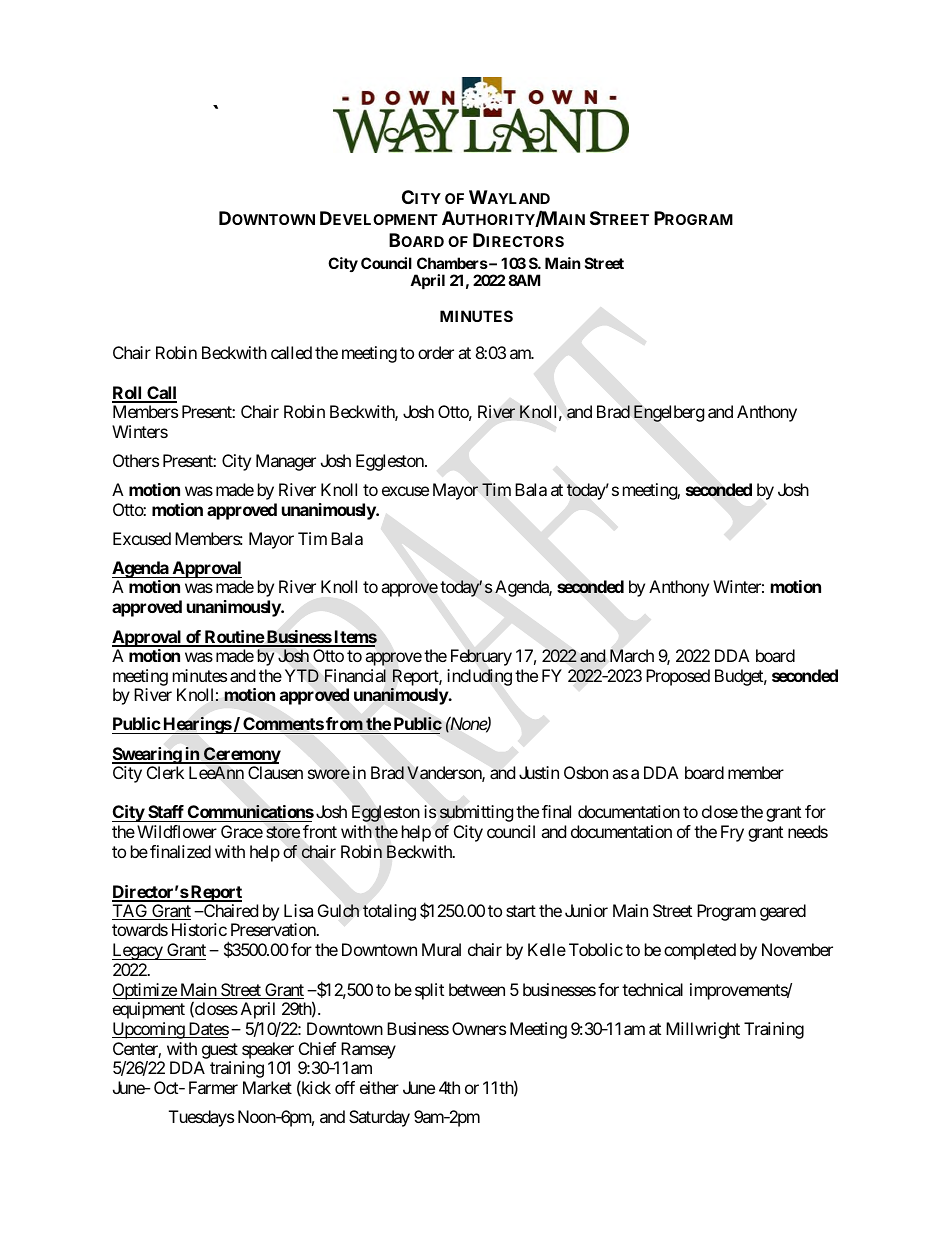  Describe the element at coordinates (379, 1087) in the page. I see `either` at that location.
